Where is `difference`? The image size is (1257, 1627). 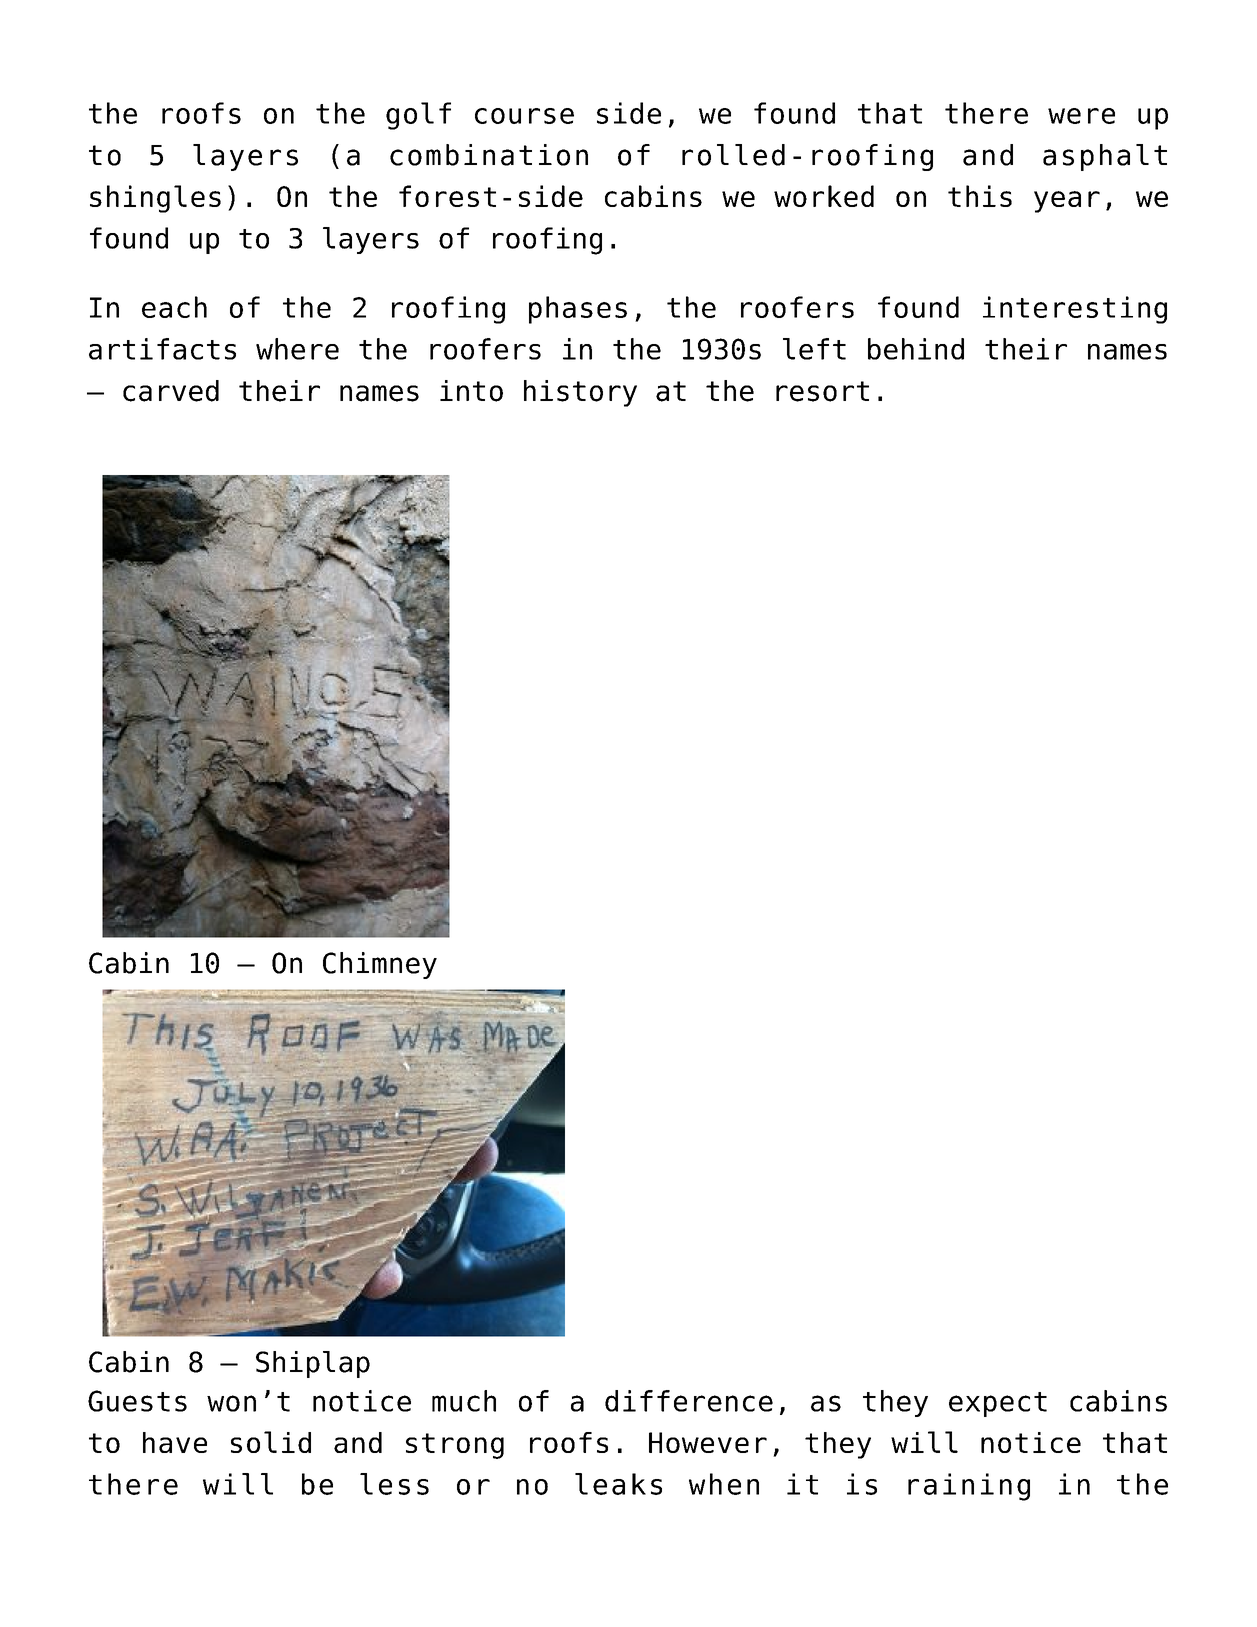
difference is located at coordinates (689, 1401).
